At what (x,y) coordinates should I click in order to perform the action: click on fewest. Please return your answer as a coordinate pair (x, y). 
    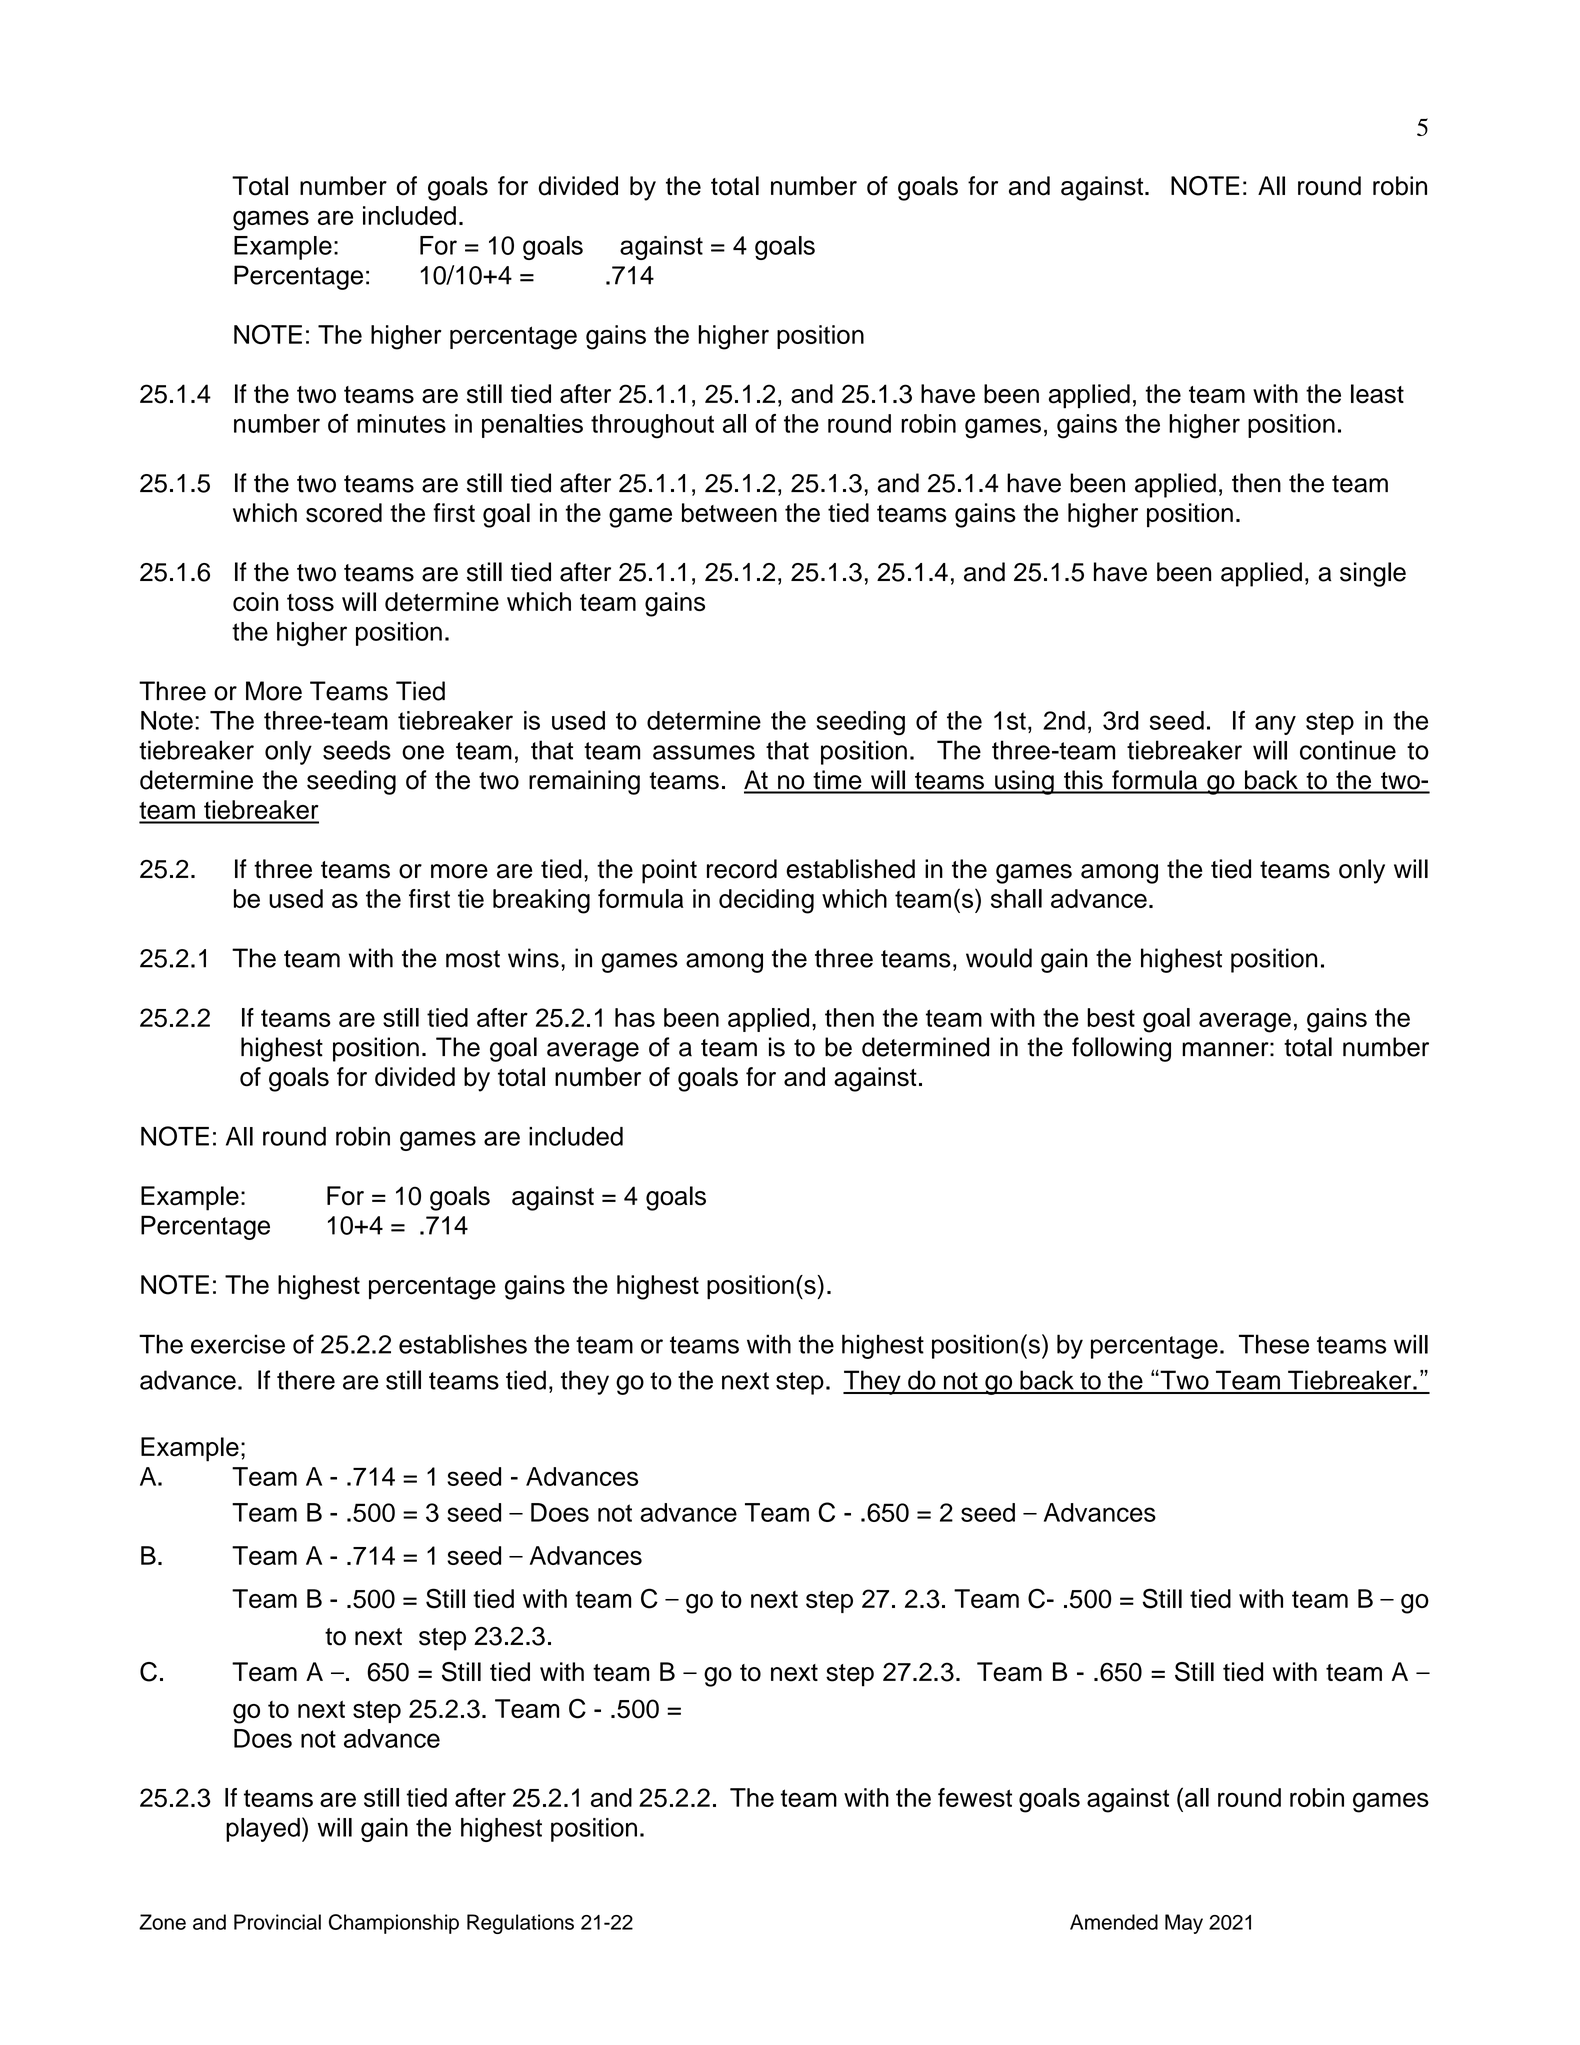
    Looking at the image, I should click on (975, 1797).
